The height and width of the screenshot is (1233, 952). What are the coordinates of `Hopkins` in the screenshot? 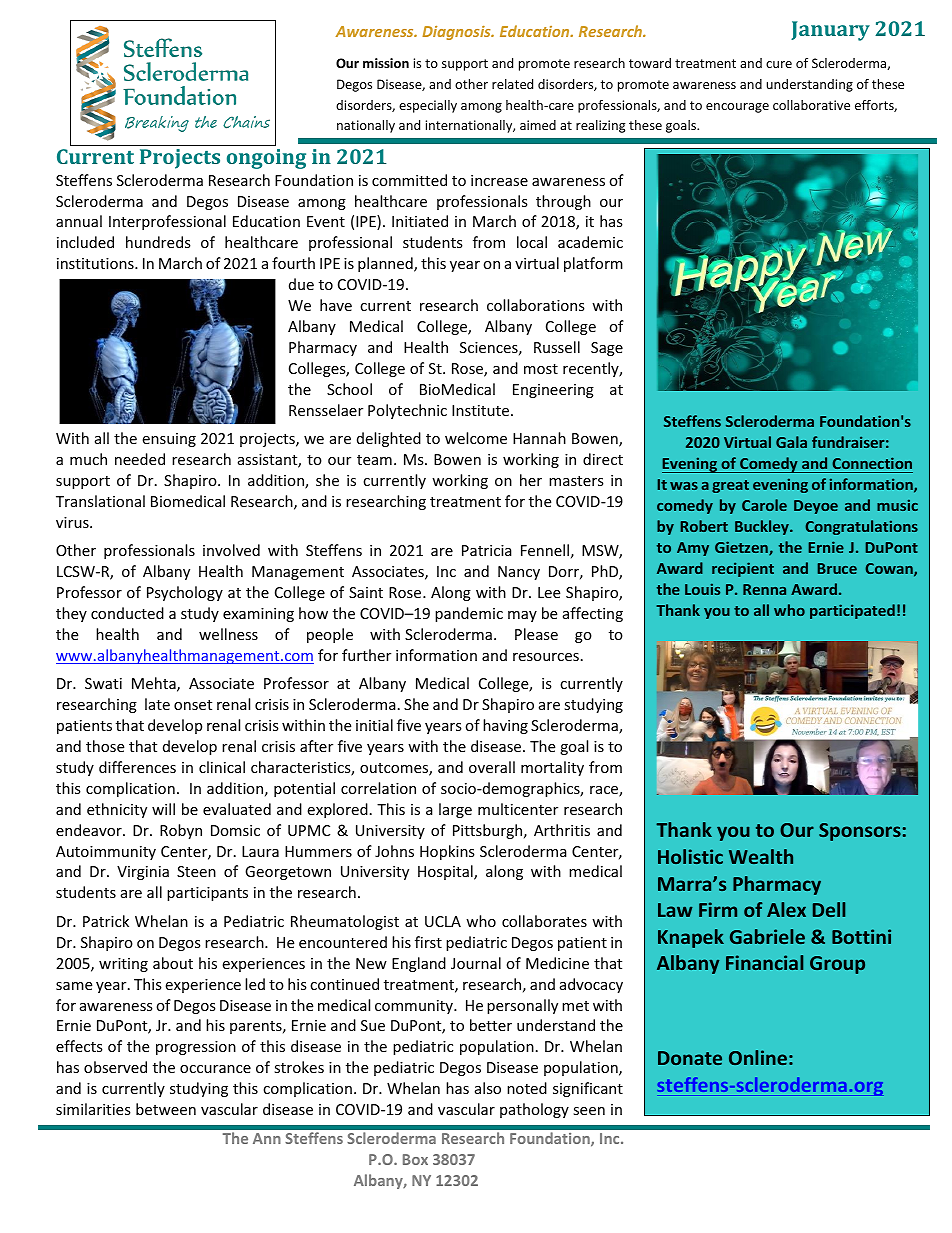 It's located at (447, 852).
